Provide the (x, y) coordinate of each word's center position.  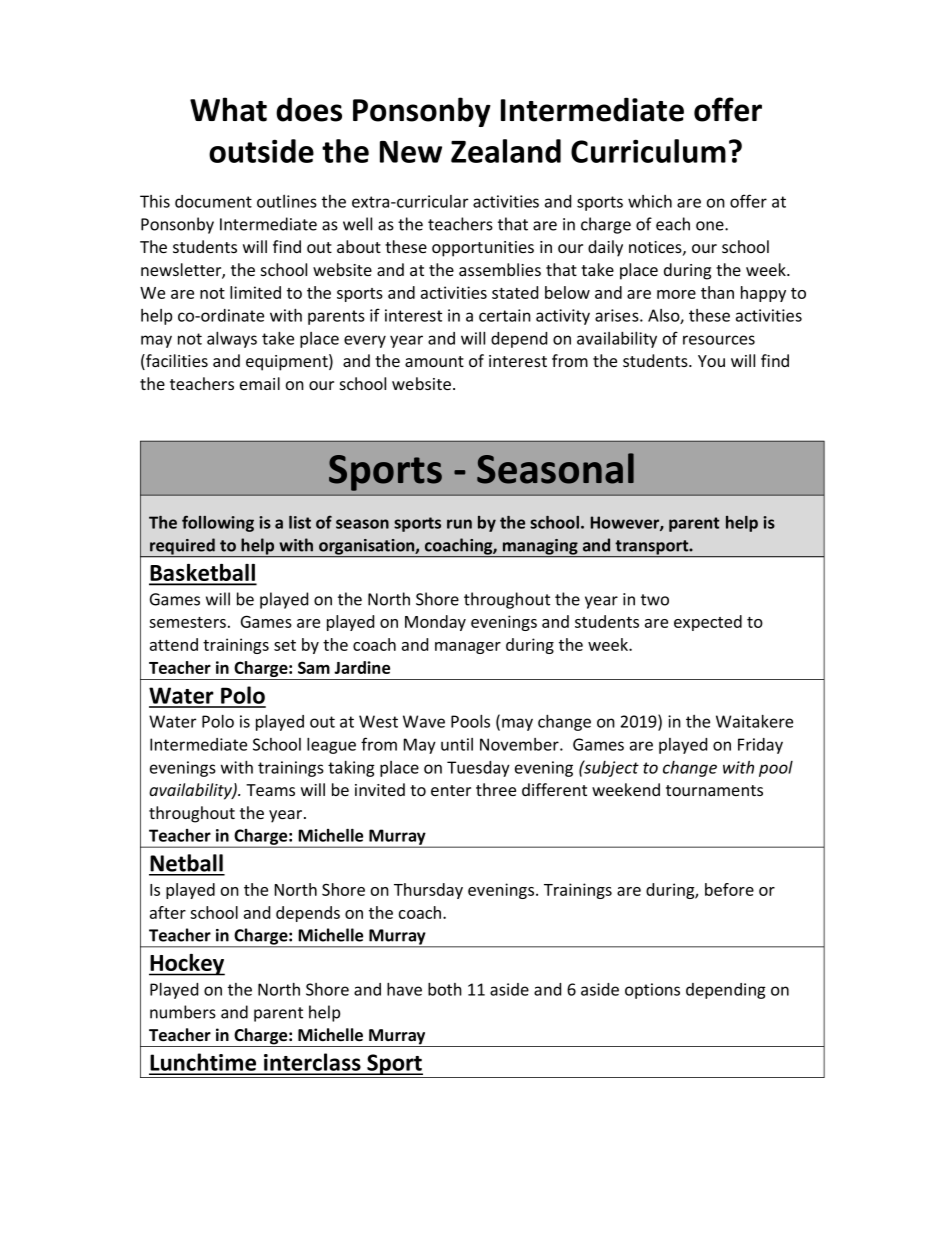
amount (434, 361)
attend (174, 644)
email (260, 383)
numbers (183, 1012)
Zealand (506, 151)
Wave (424, 721)
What (228, 109)
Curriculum (648, 151)
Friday (760, 746)
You (711, 361)
